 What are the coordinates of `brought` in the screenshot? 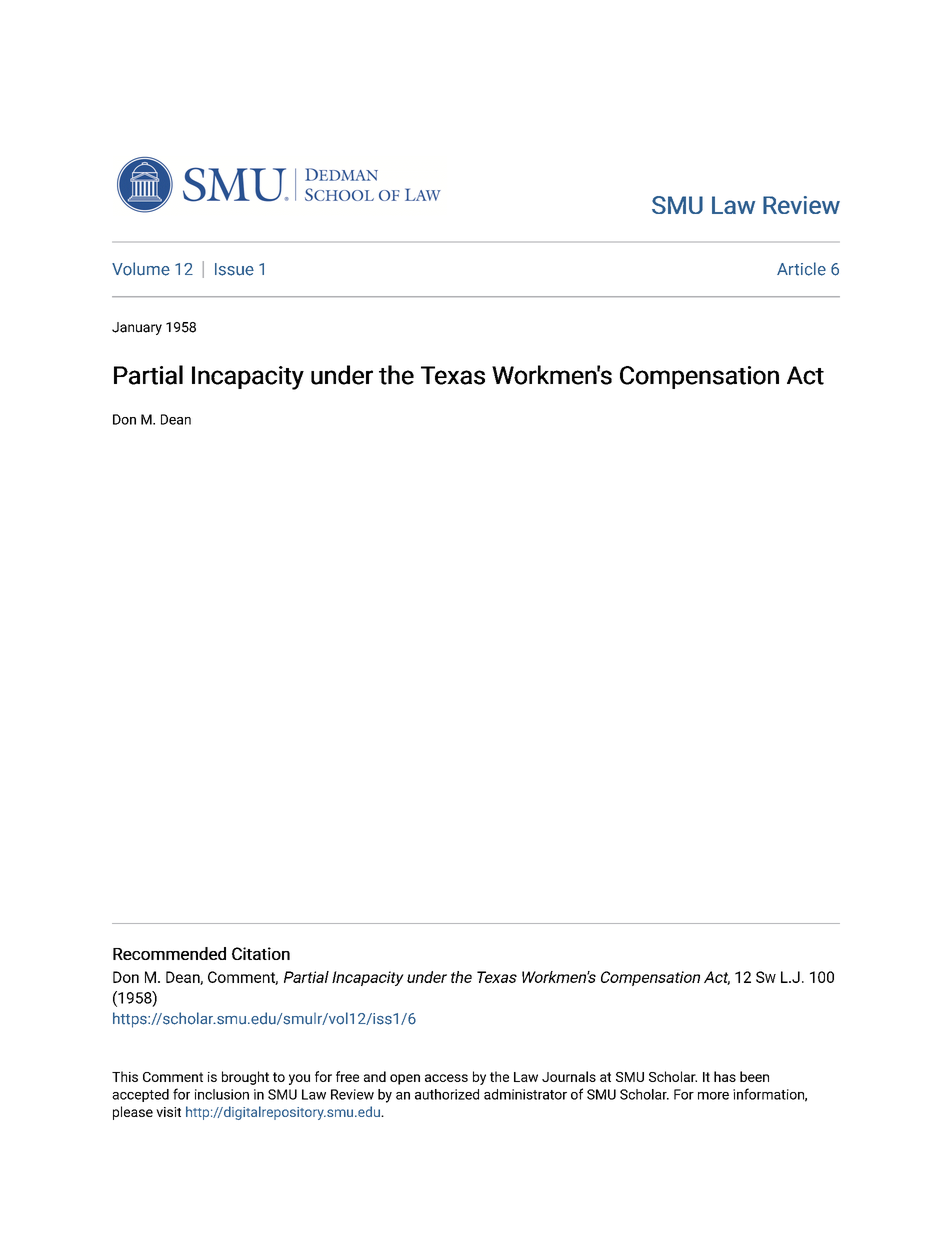 It's located at (245, 1078).
